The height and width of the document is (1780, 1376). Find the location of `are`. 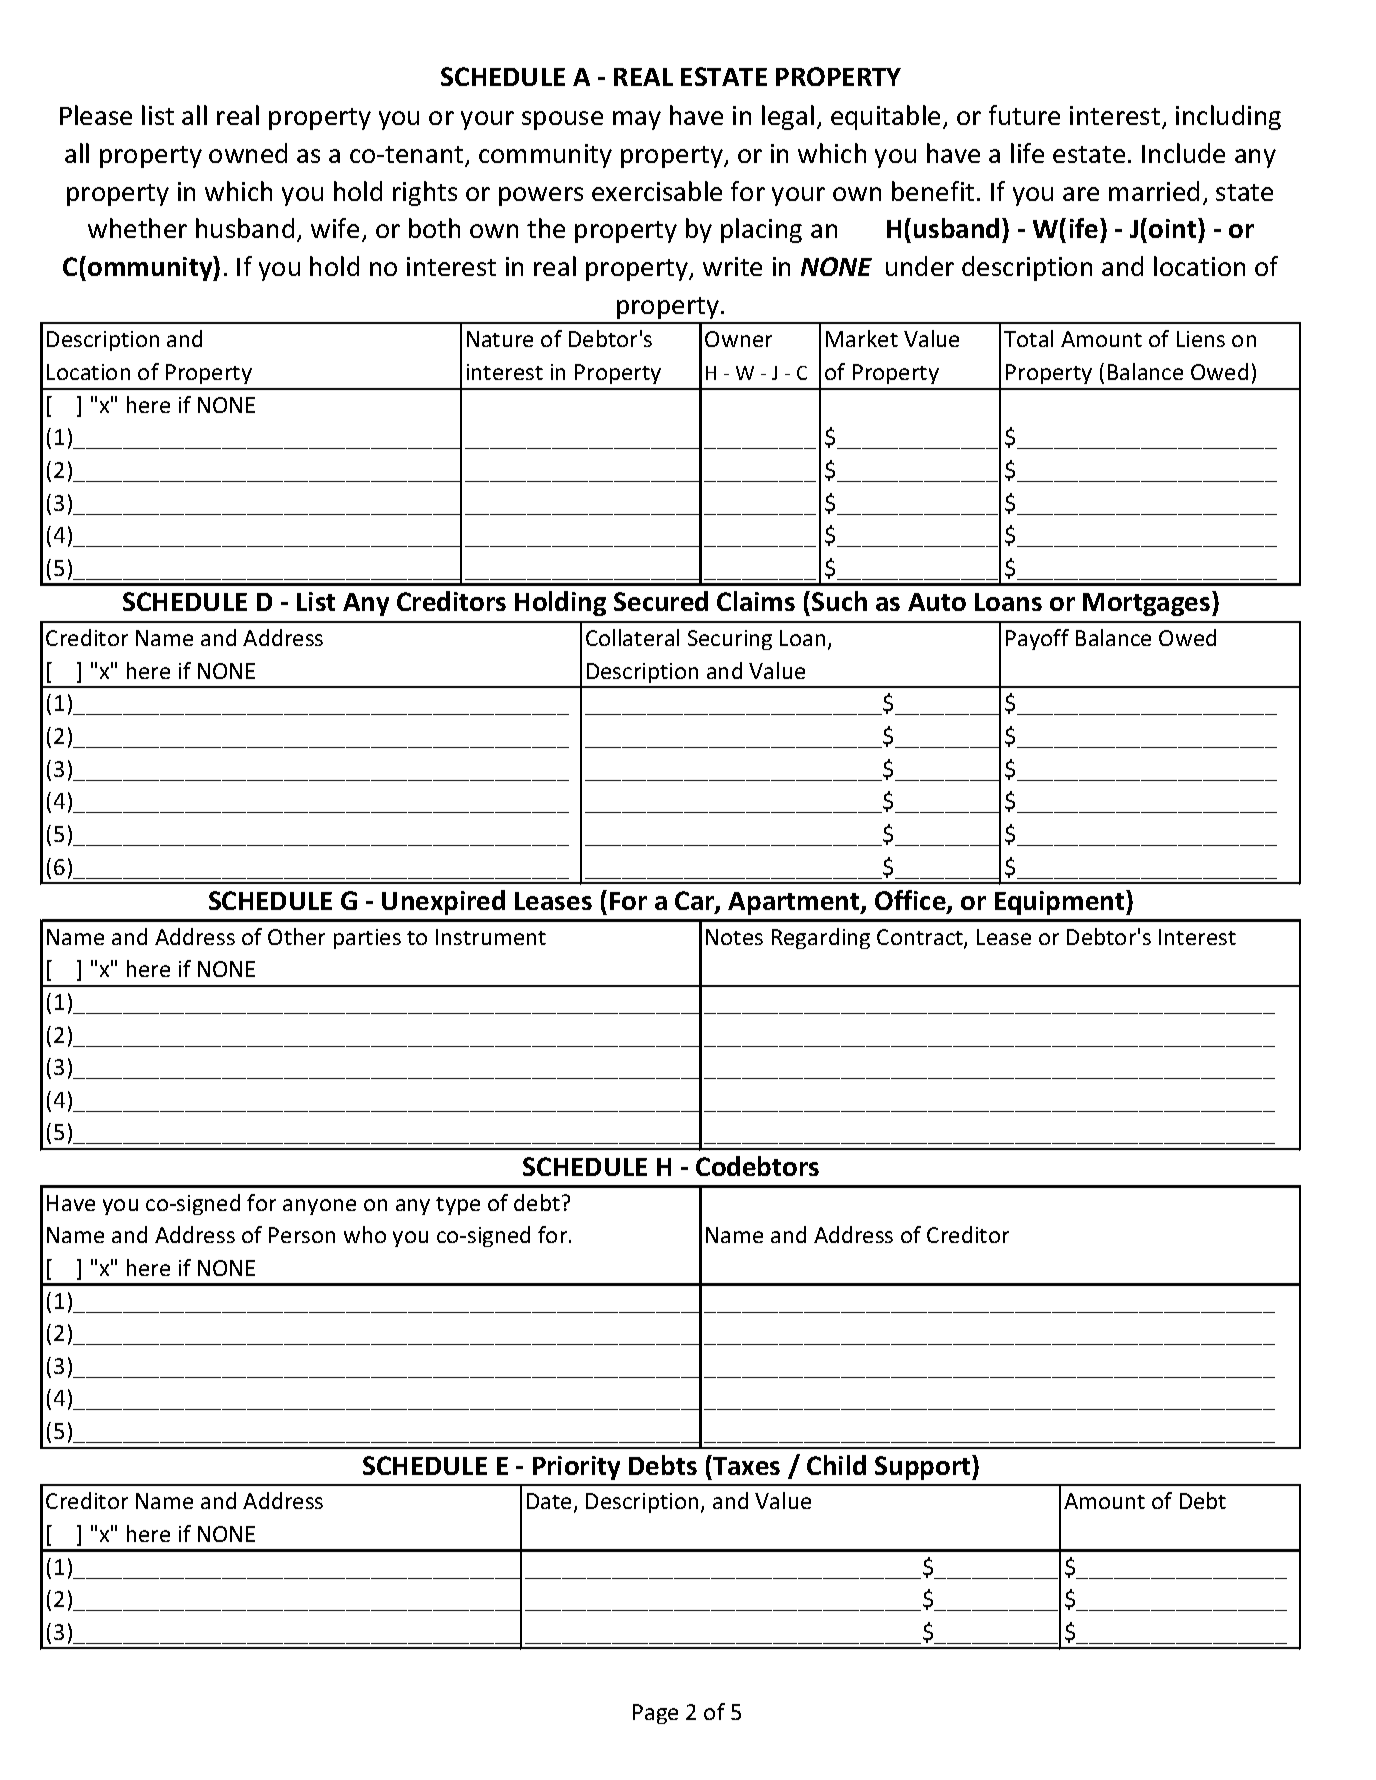

are is located at coordinates (1081, 194).
